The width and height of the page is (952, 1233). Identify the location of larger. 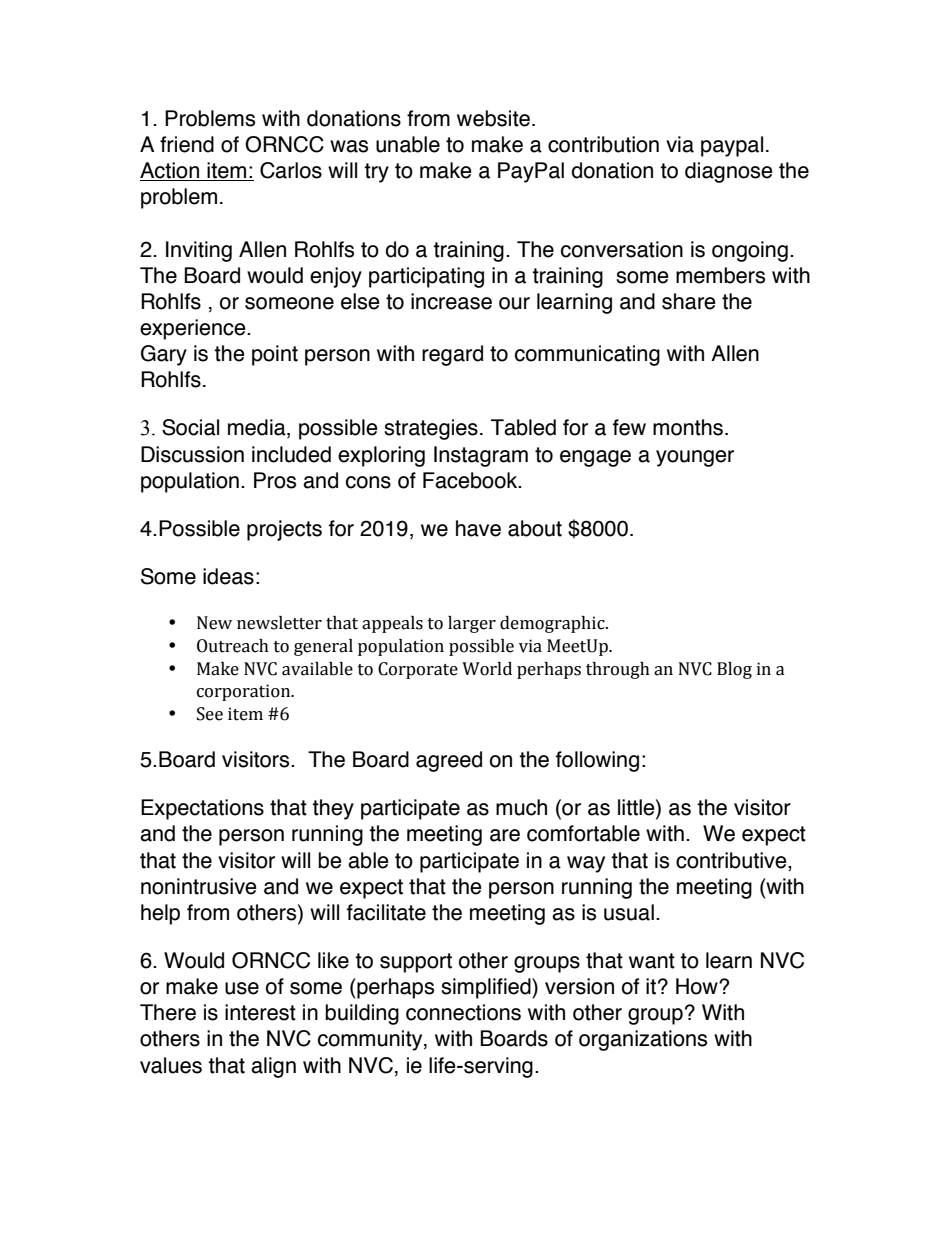
(472, 624).
